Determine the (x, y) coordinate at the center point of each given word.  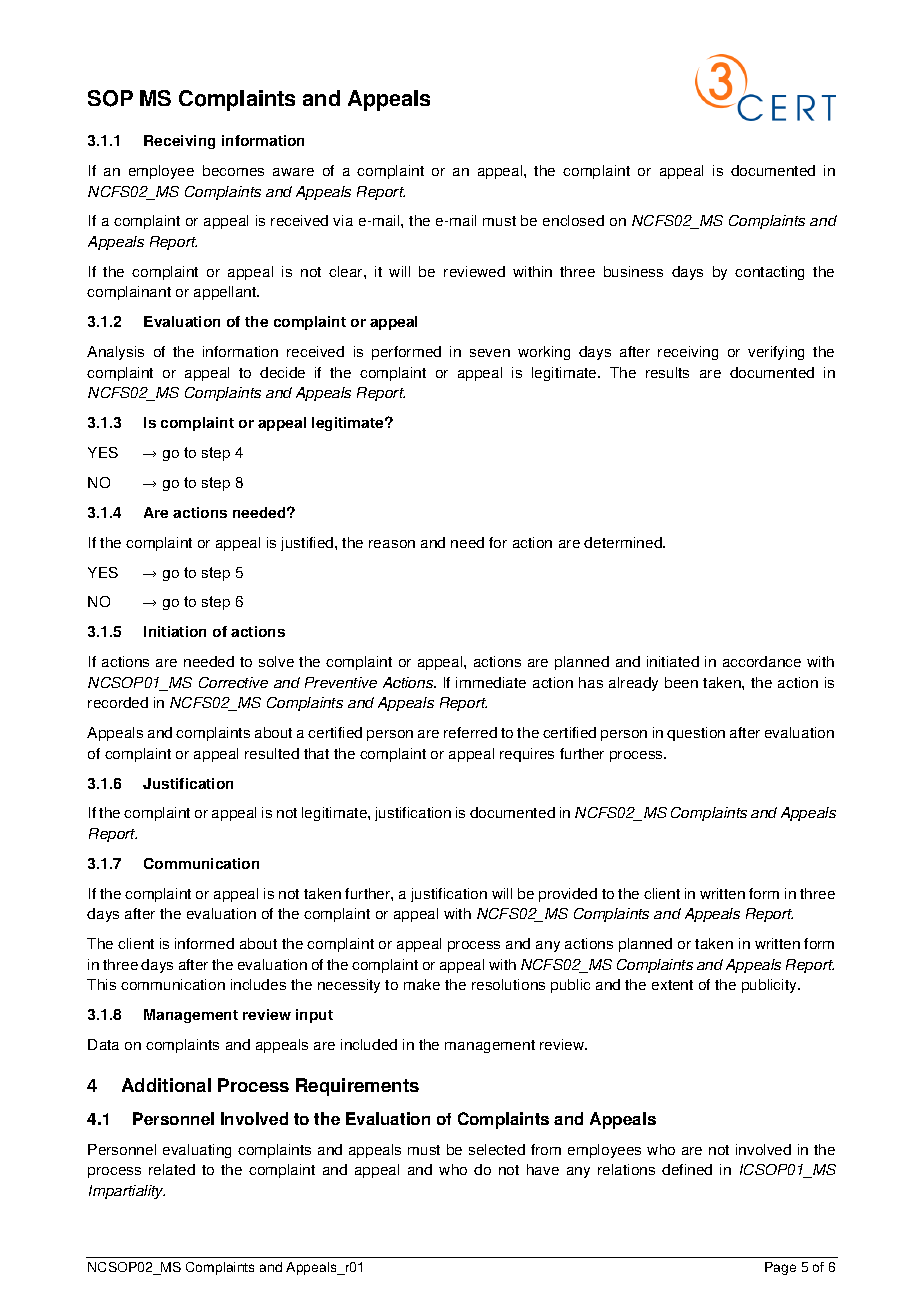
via (343, 220)
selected (497, 1149)
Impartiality (127, 1192)
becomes (233, 170)
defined (687, 1169)
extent (672, 985)
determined (624, 542)
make (422, 984)
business (633, 271)
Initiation (175, 631)
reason (392, 544)
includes (258, 984)
